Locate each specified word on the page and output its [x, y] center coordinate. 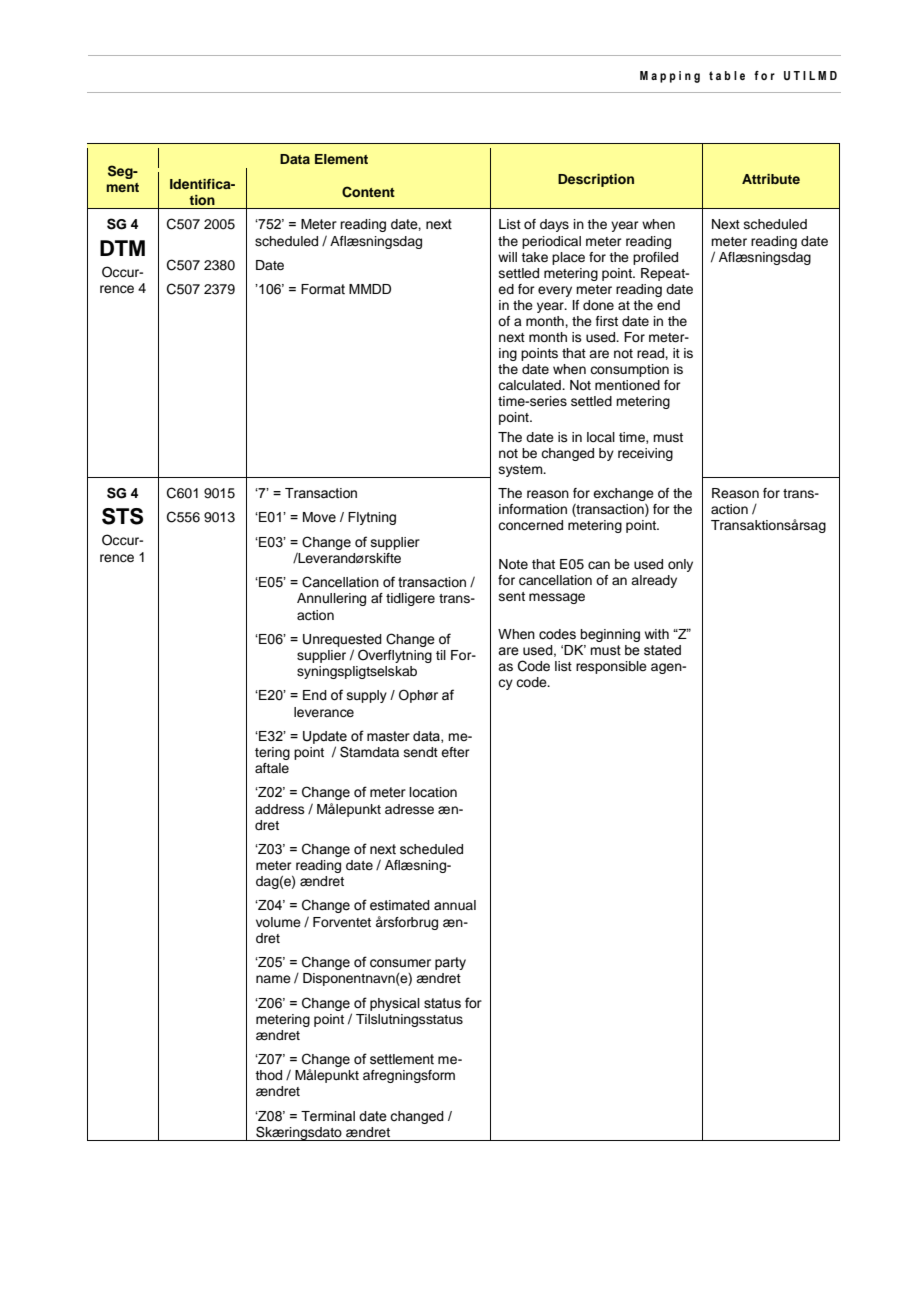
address [280, 809]
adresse [409, 809]
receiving [645, 454]
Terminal [328, 1116]
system [522, 471]
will [507, 257]
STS [122, 516]
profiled [655, 258]
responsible [611, 667]
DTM [122, 248]
